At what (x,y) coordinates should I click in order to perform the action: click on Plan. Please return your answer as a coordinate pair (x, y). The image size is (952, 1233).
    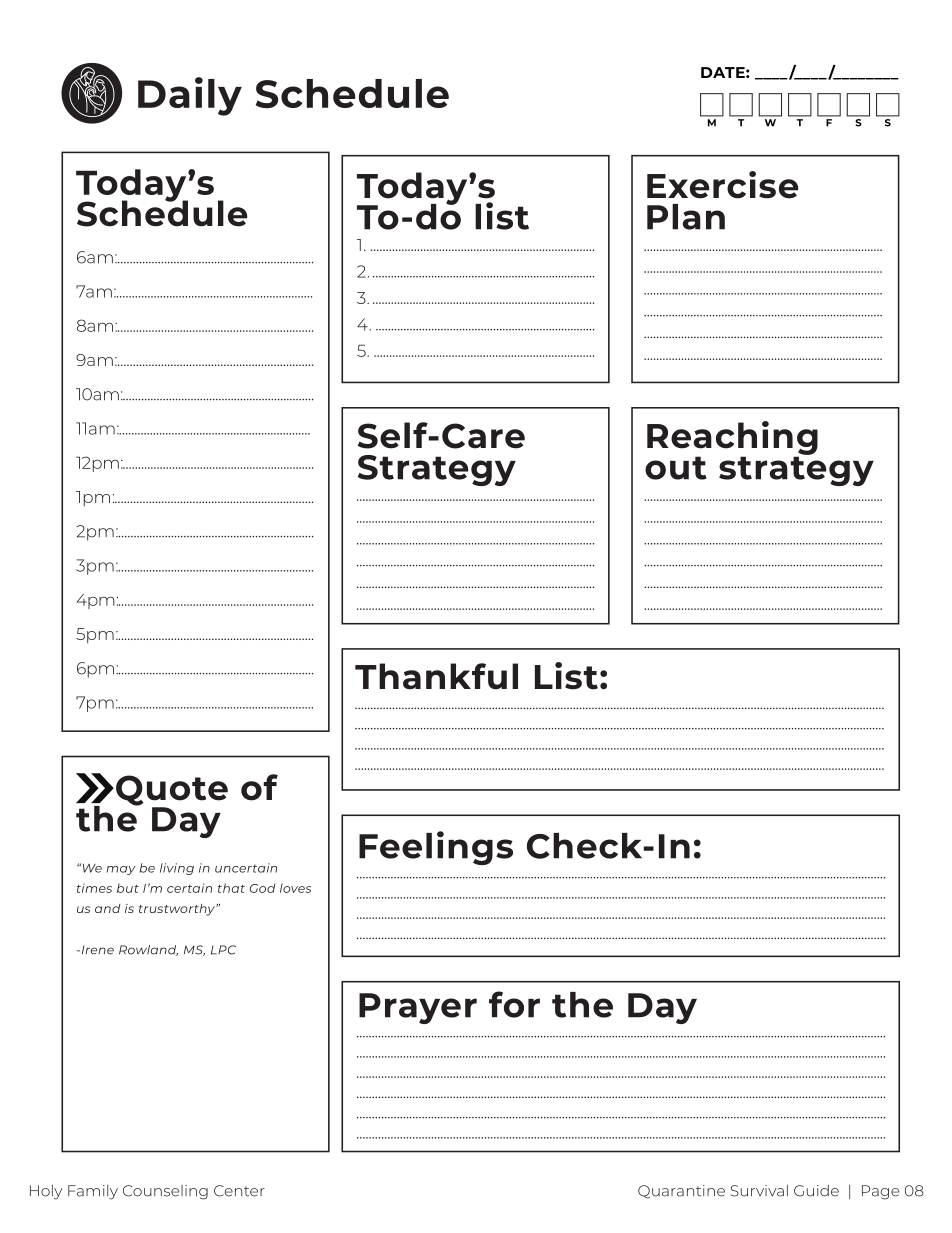
    Looking at the image, I should click on (686, 217).
